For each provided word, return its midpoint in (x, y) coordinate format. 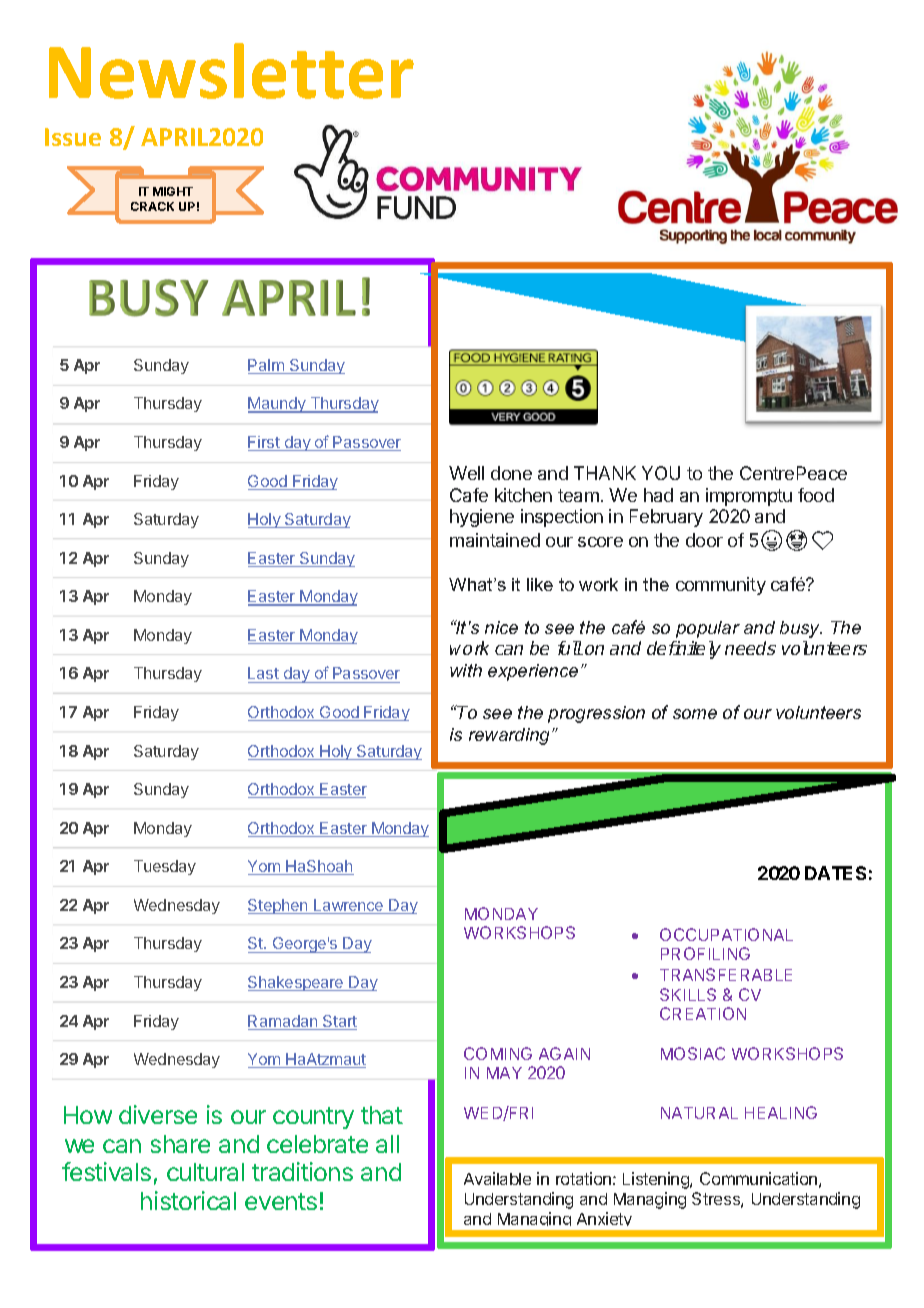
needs (750, 648)
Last (264, 675)
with (466, 670)
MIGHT (173, 191)
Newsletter (231, 71)
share (180, 1144)
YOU (661, 473)
